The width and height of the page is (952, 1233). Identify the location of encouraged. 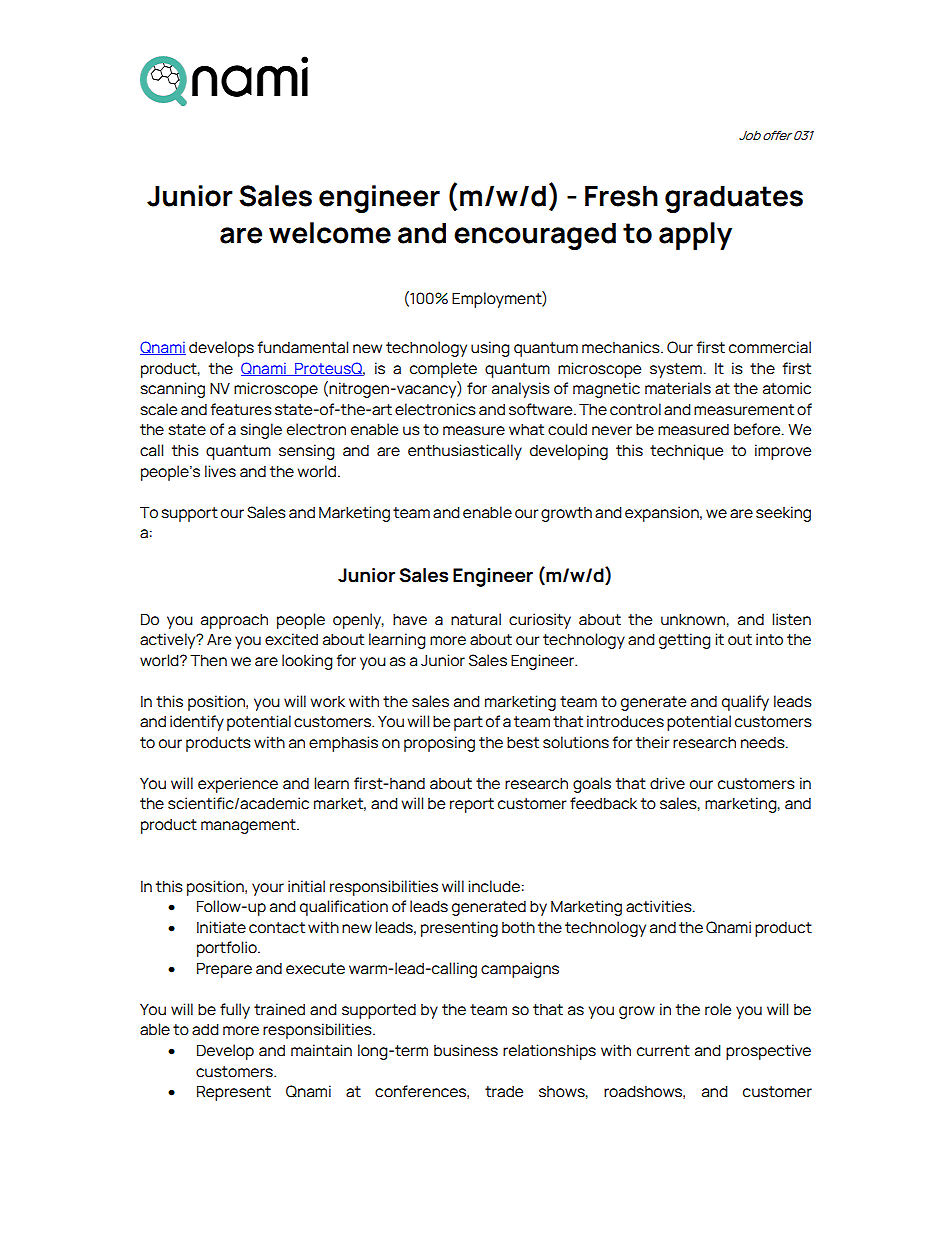
(535, 236).
